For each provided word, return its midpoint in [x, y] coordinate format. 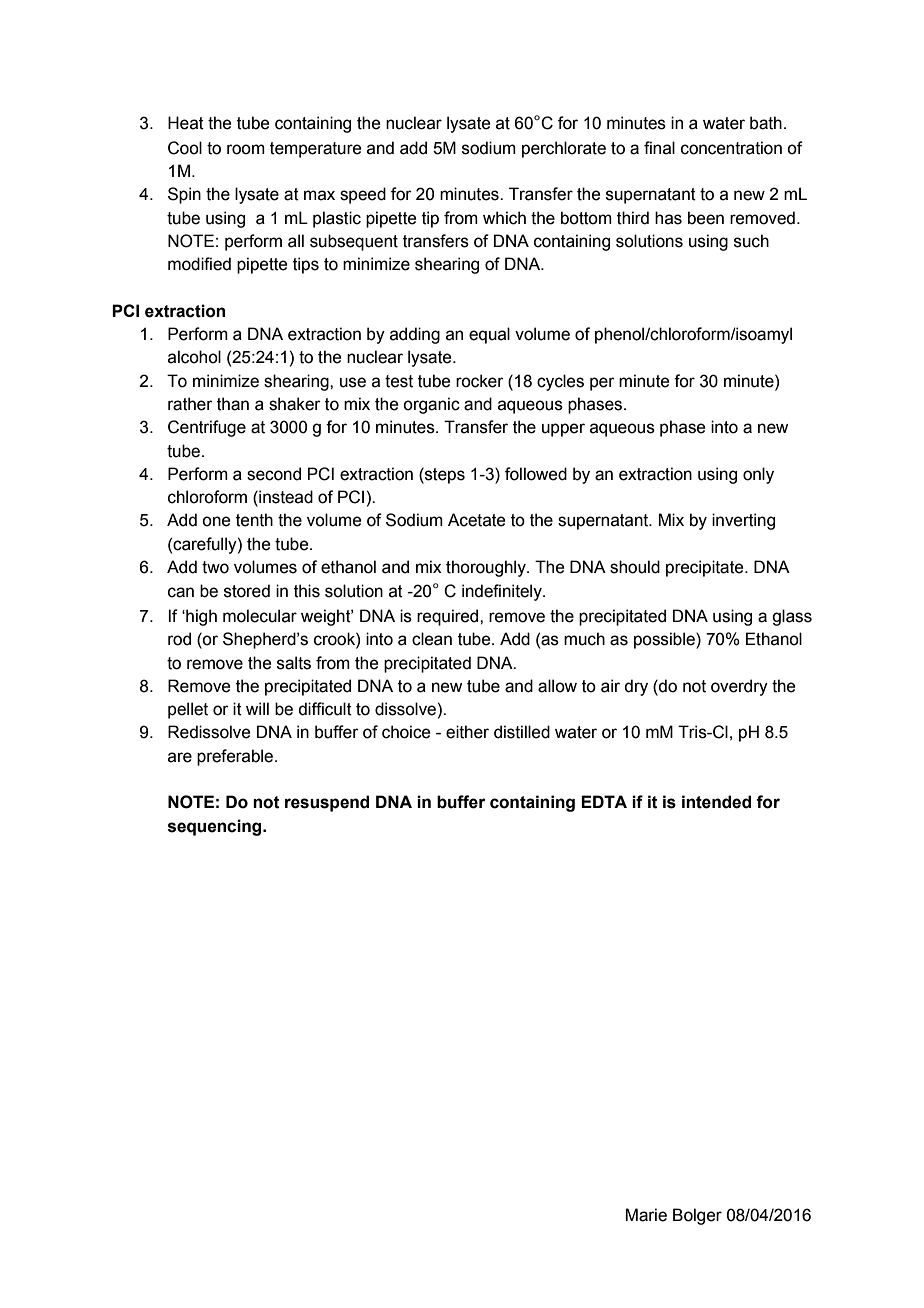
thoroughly [487, 568]
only [758, 475]
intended [716, 802]
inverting [743, 521]
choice [406, 732]
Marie [646, 1215]
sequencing [216, 827]
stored [247, 591]
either [467, 732]
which [504, 218]
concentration [731, 148]
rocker [480, 381]
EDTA [604, 801]
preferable [236, 757]
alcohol [194, 357]
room [246, 149]
